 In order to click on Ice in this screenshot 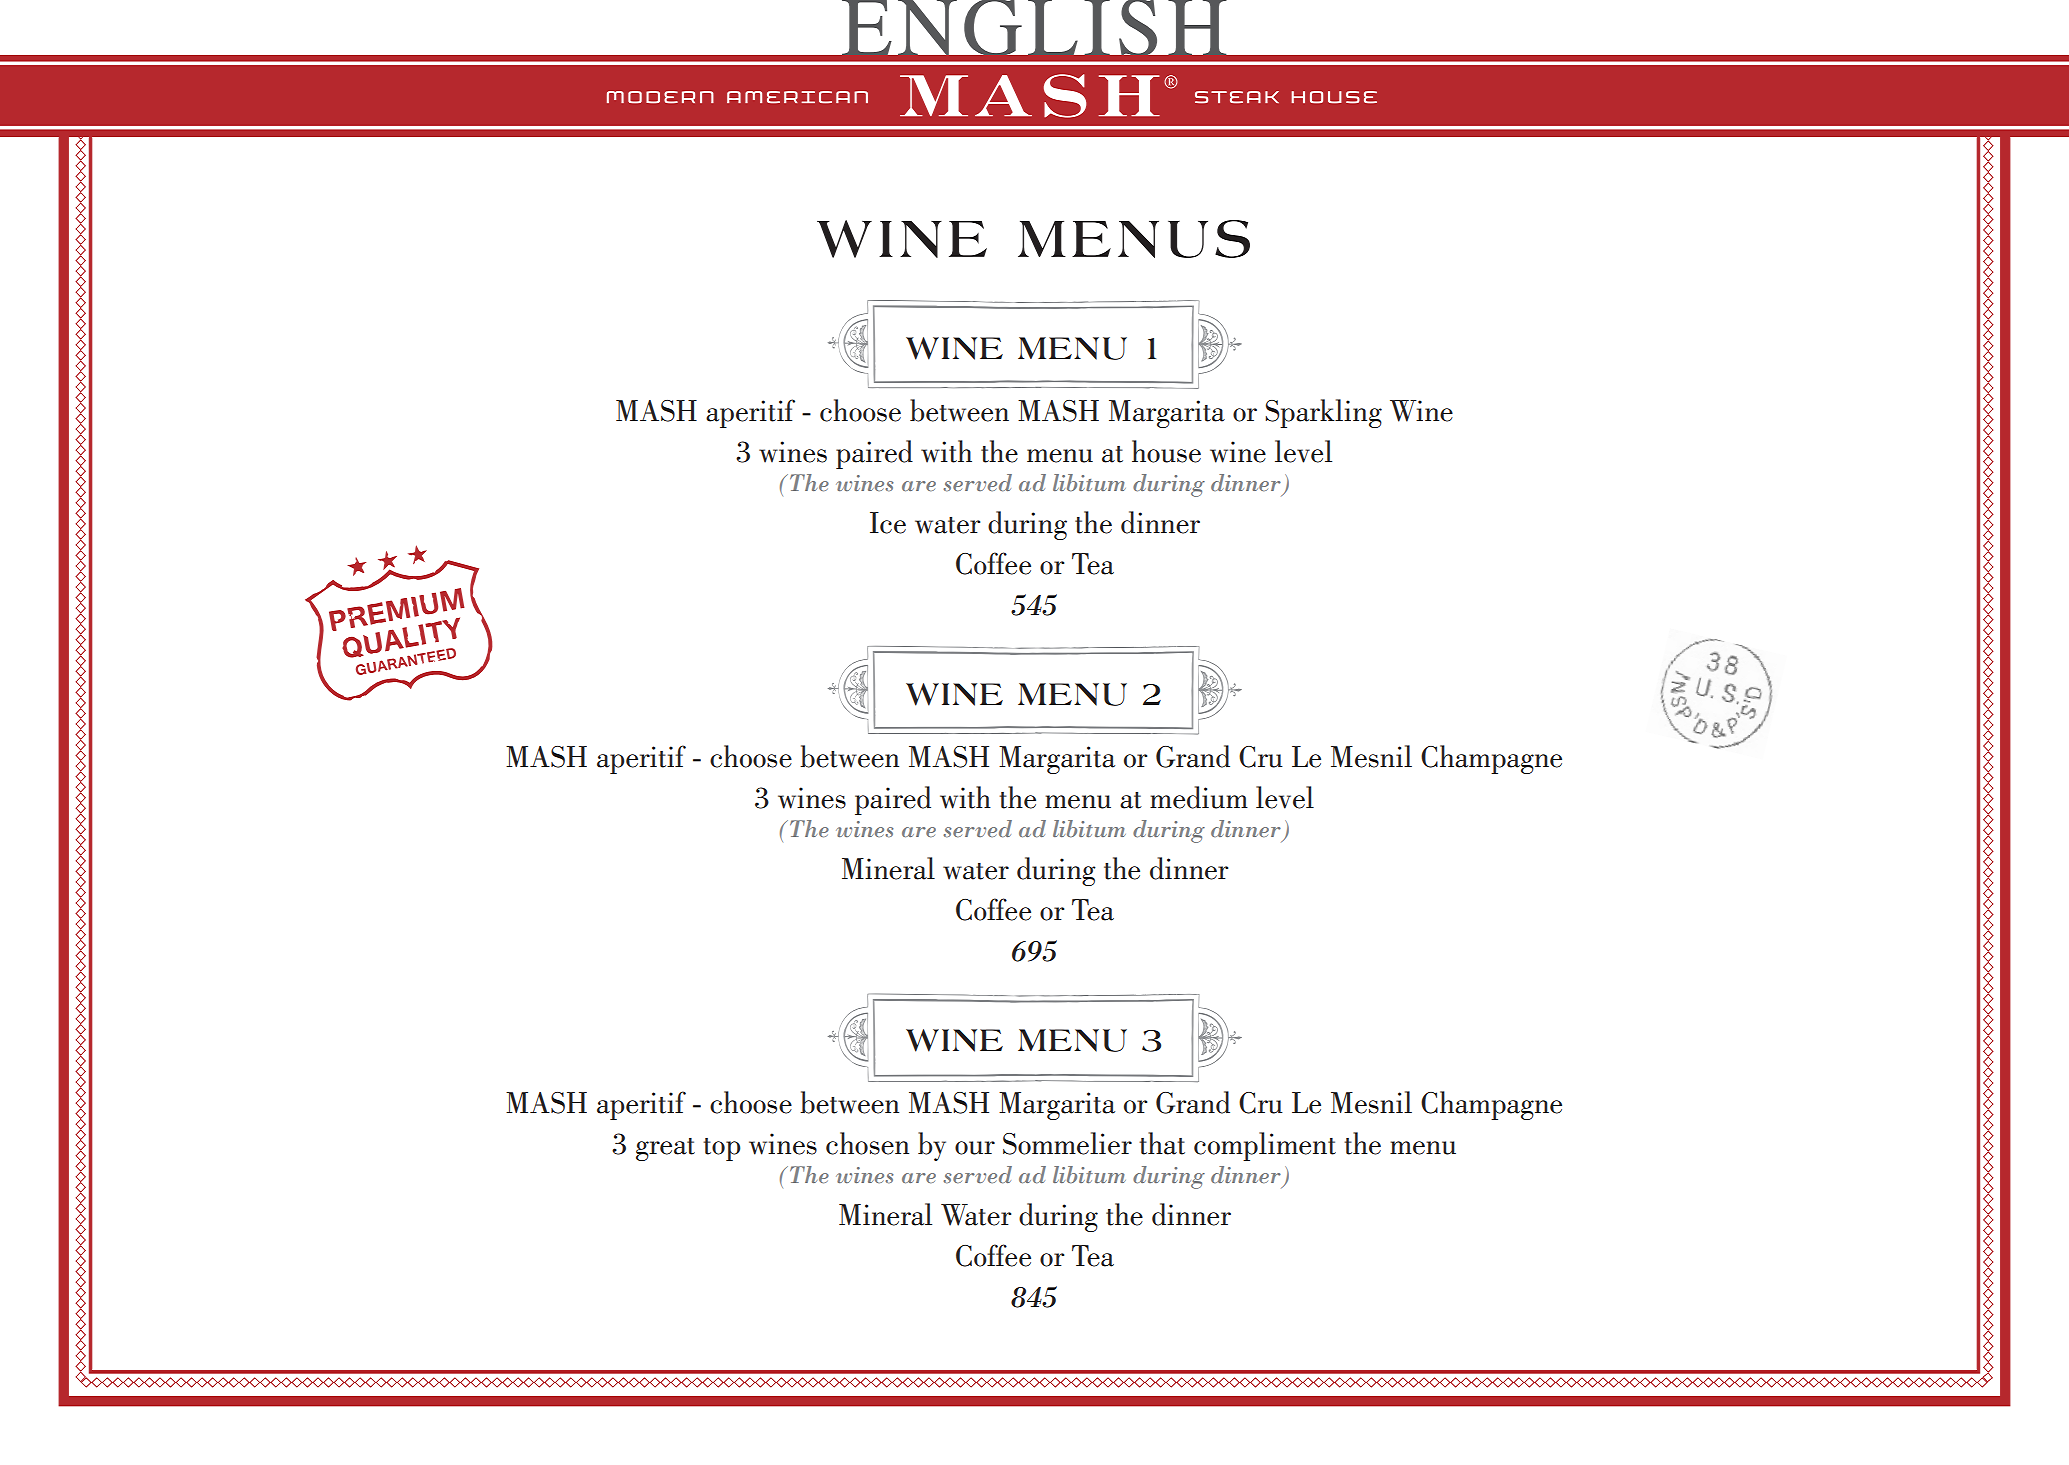, I will do `click(888, 523)`.
